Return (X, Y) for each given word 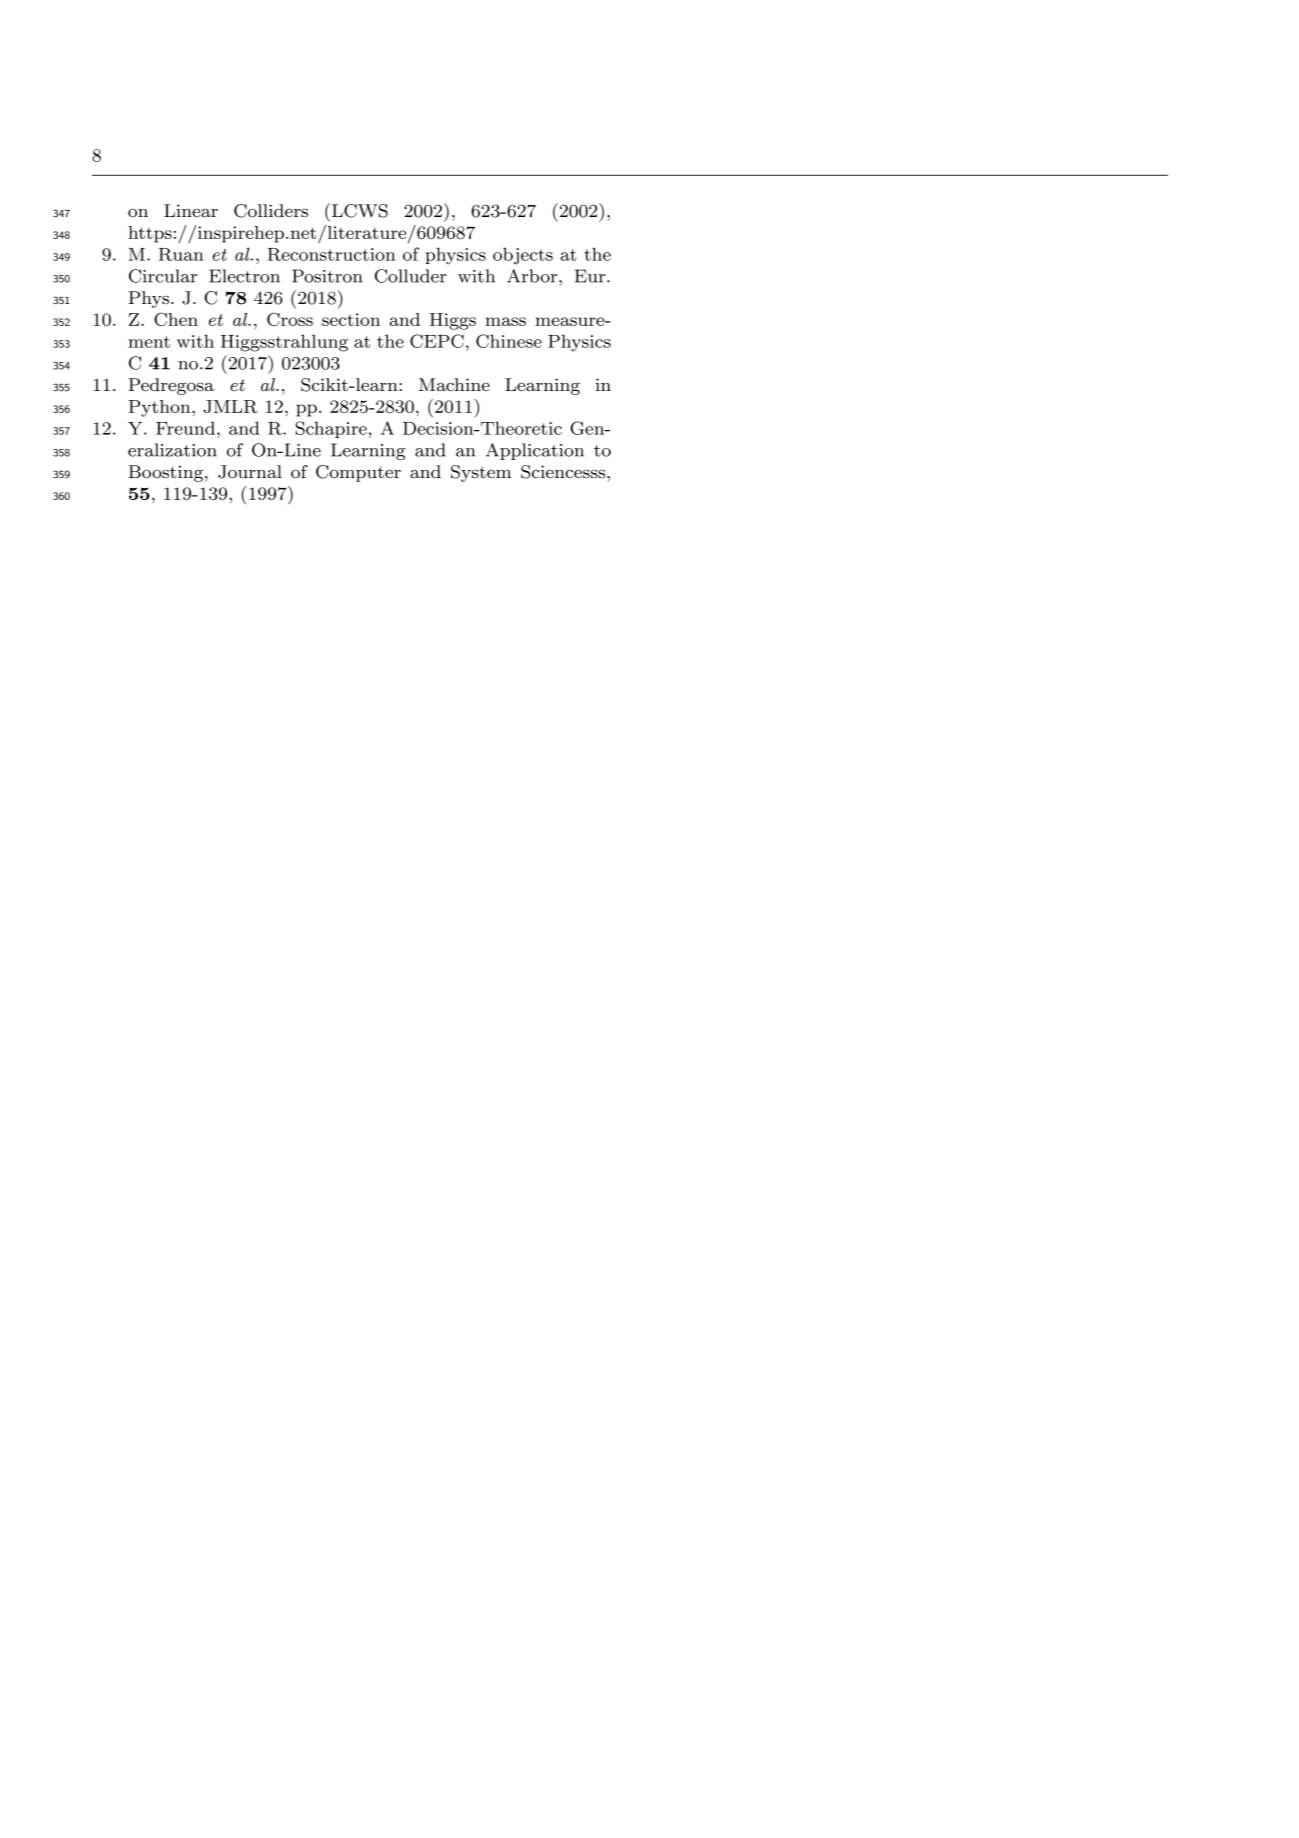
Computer (358, 473)
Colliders (271, 211)
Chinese (509, 341)
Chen (176, 319)
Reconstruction (331, 254)
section (351, 319)
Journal (250, 472)
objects (523, 256)
